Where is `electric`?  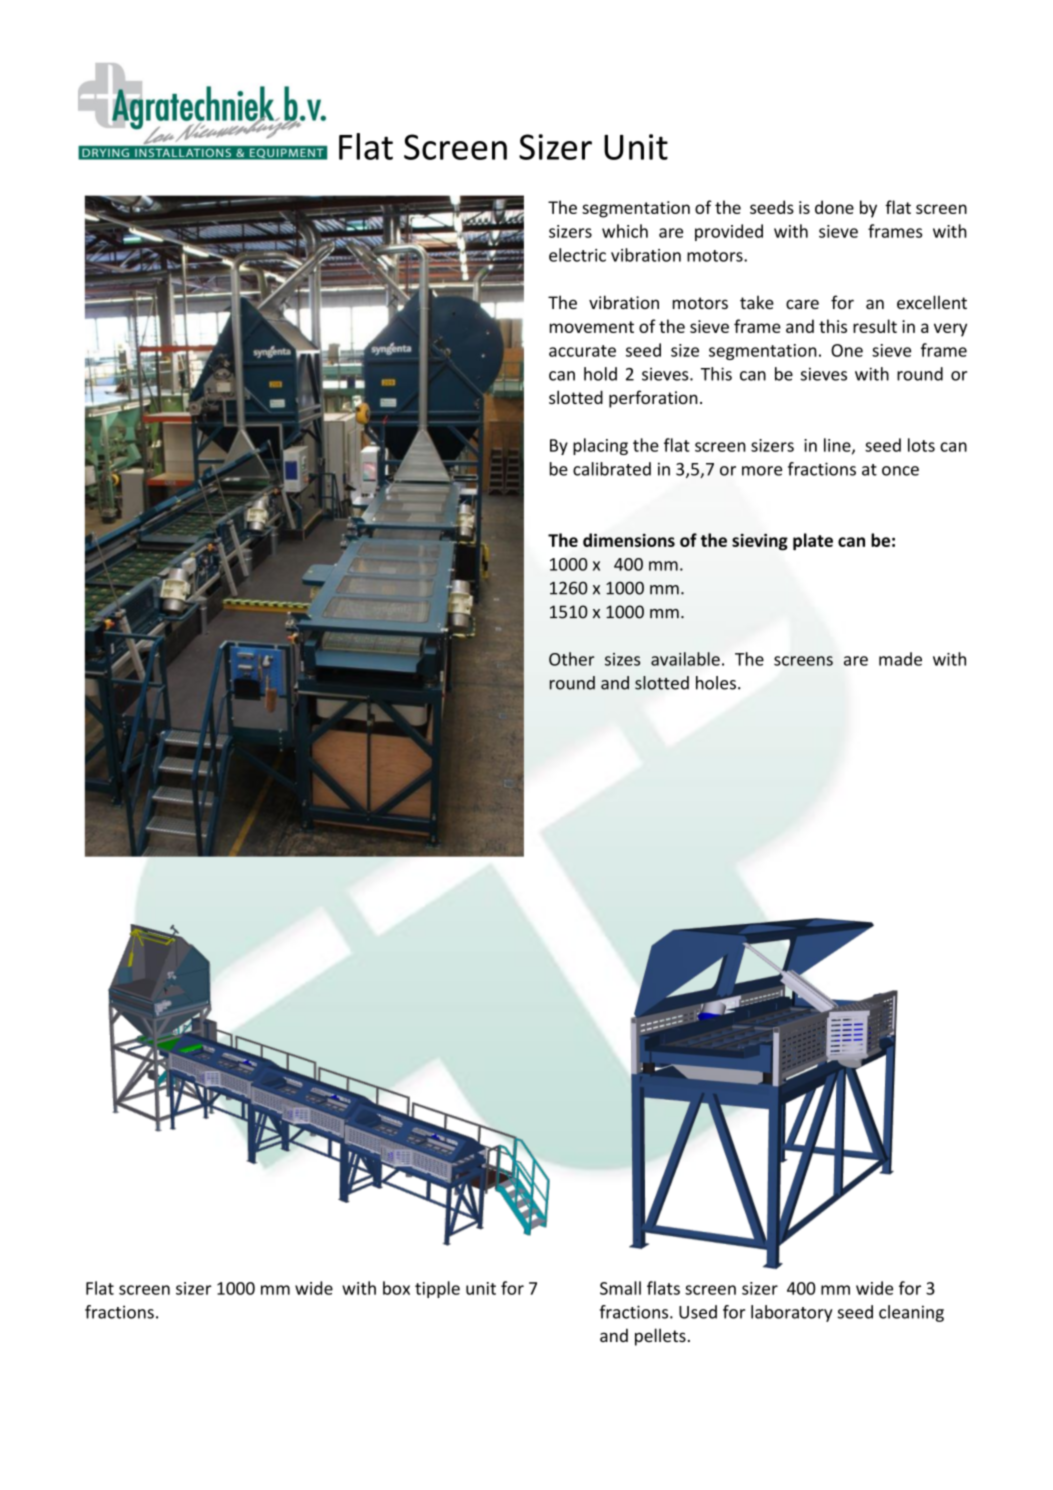 electric is located at coordinates (577, 255).
